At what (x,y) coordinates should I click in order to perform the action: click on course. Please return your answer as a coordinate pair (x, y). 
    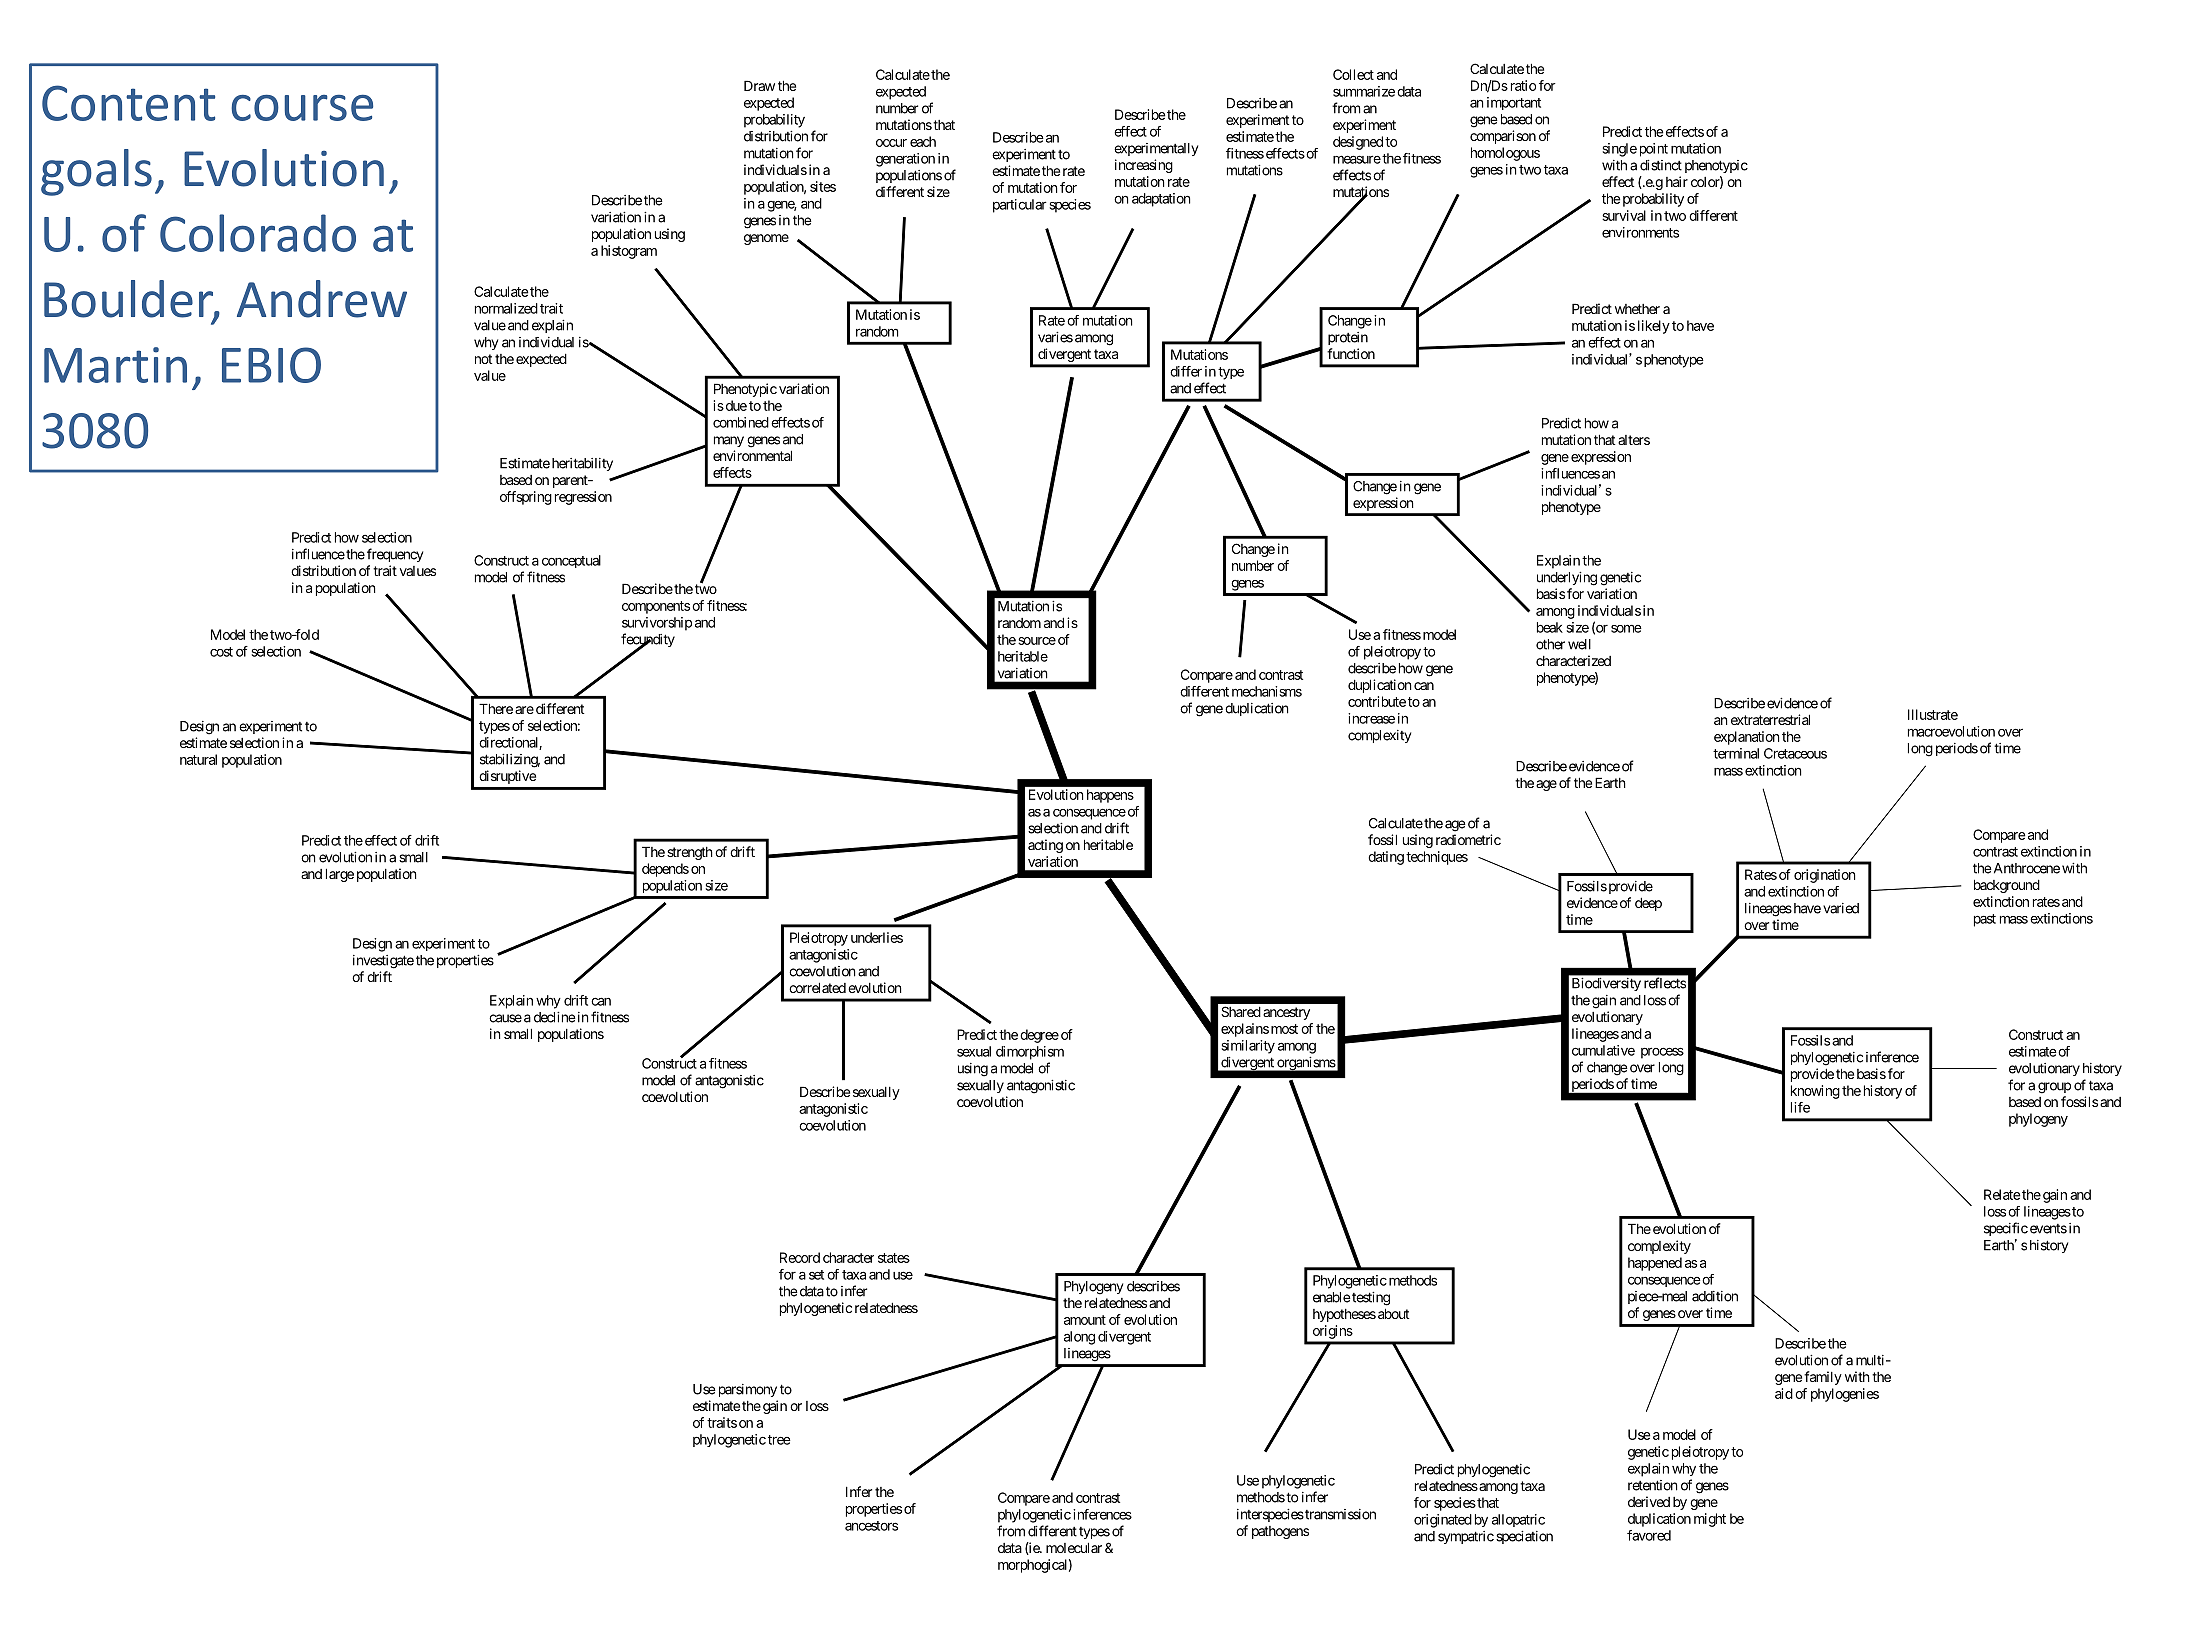
    Looking at the image, I should click on (302, 107).
